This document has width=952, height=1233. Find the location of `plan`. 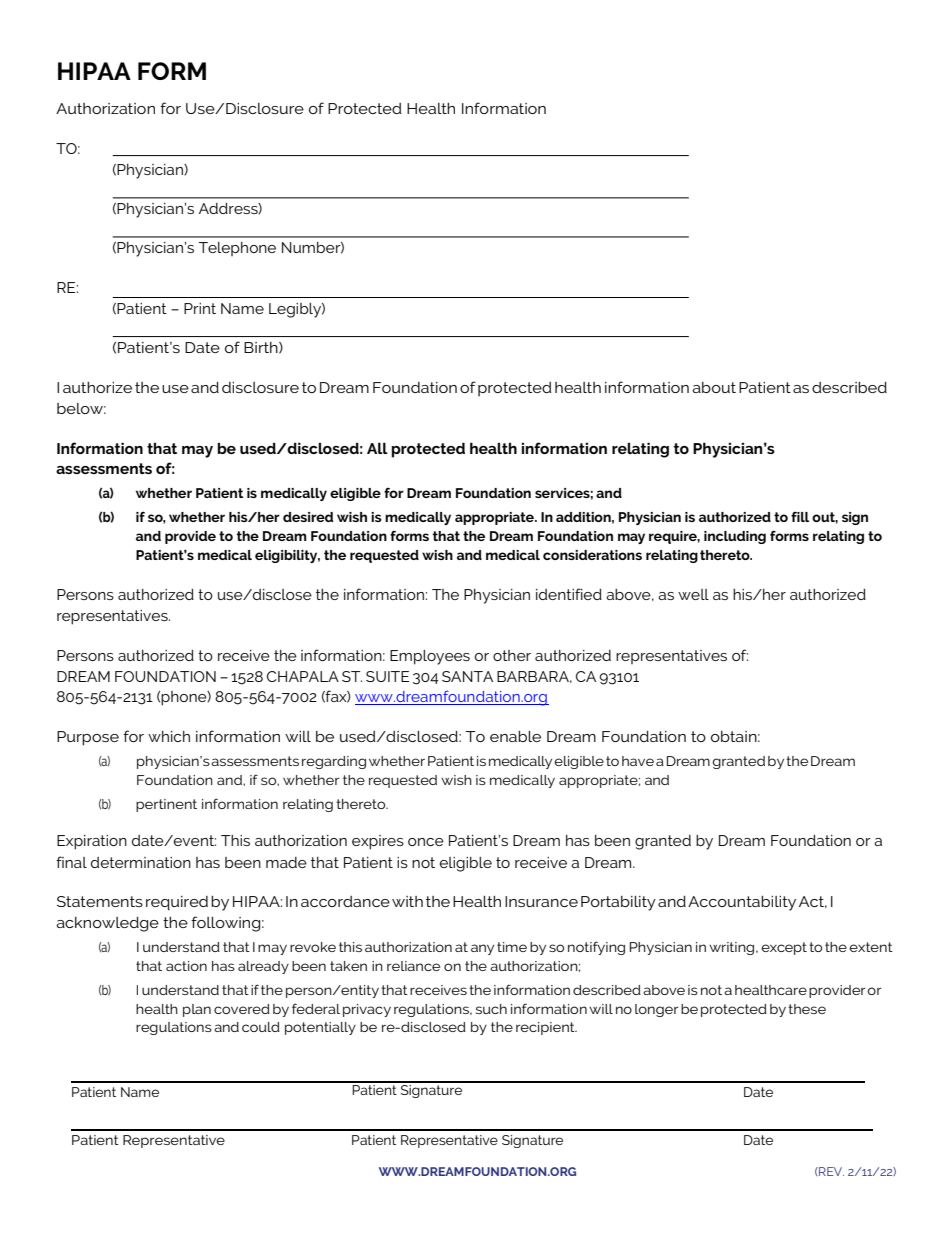

plan is located at coordinates (197, 1010).
